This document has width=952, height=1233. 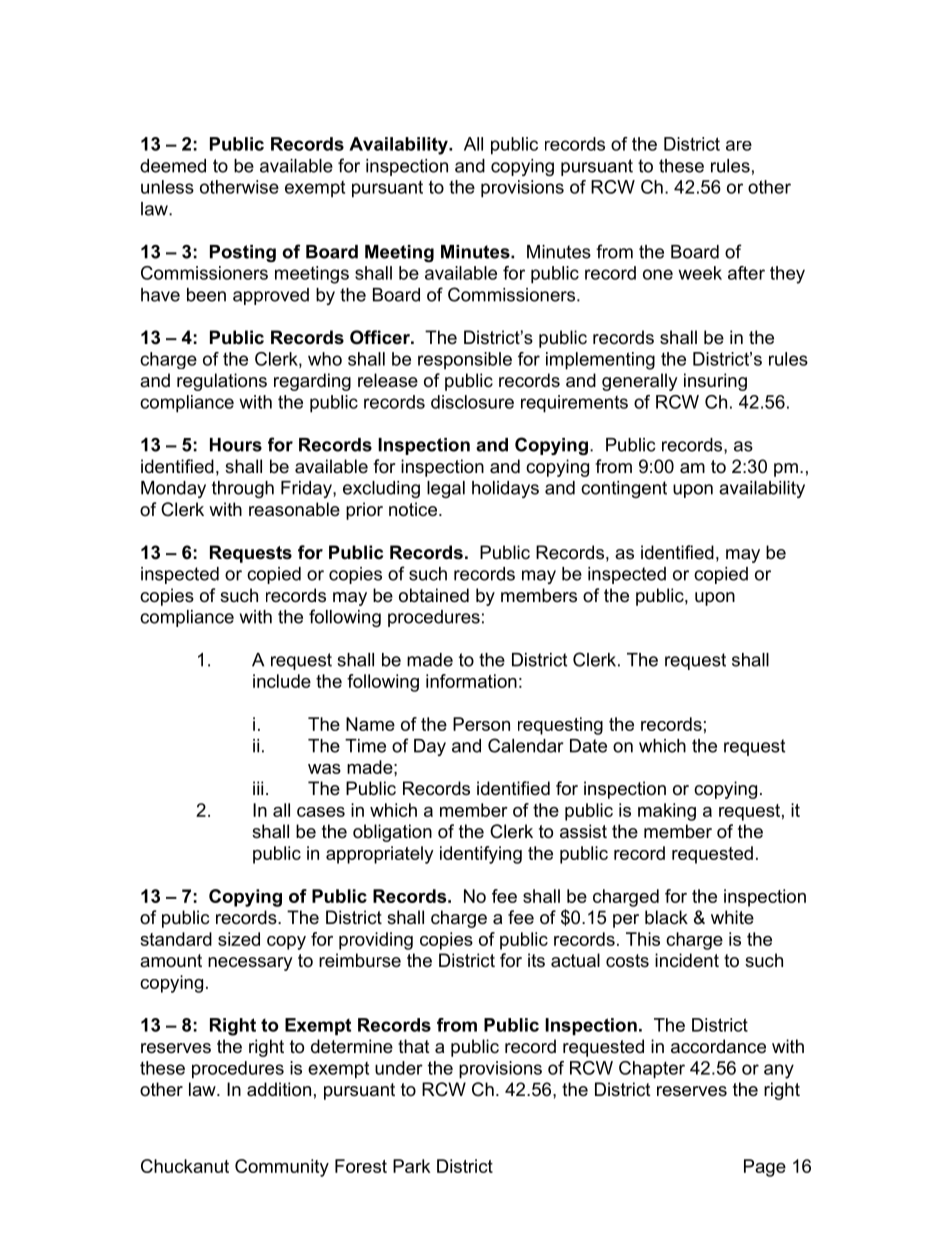 I want to click on Hours, so click(x=236, y=445).
